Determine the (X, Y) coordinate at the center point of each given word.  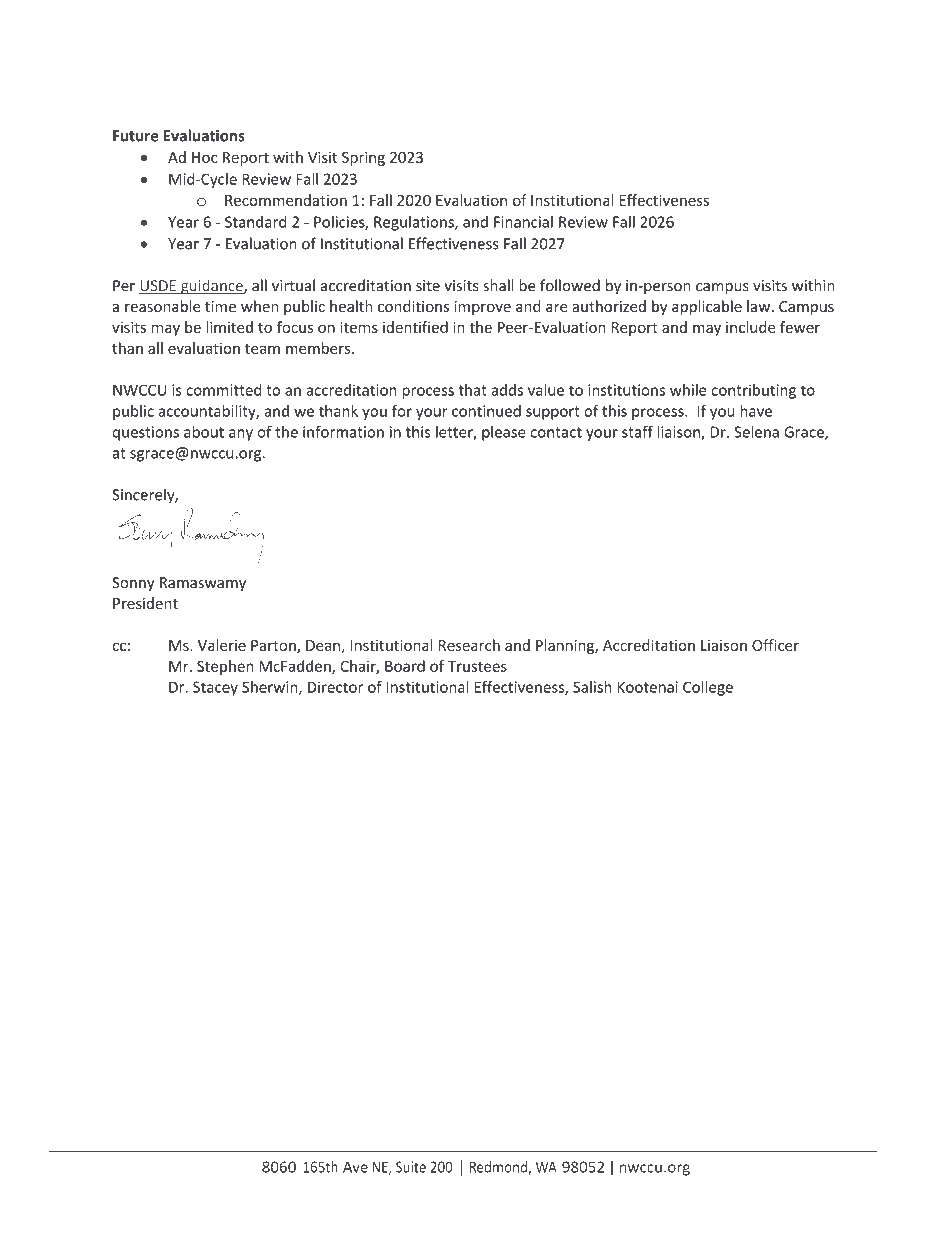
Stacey (215, 688)
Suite (411, 1167)
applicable (707, 307)
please (504, 433)
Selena (756, 432)
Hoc (204, 157)
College (708, 688)
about (204, 432)
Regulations (415, 223)
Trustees (477, 666)
